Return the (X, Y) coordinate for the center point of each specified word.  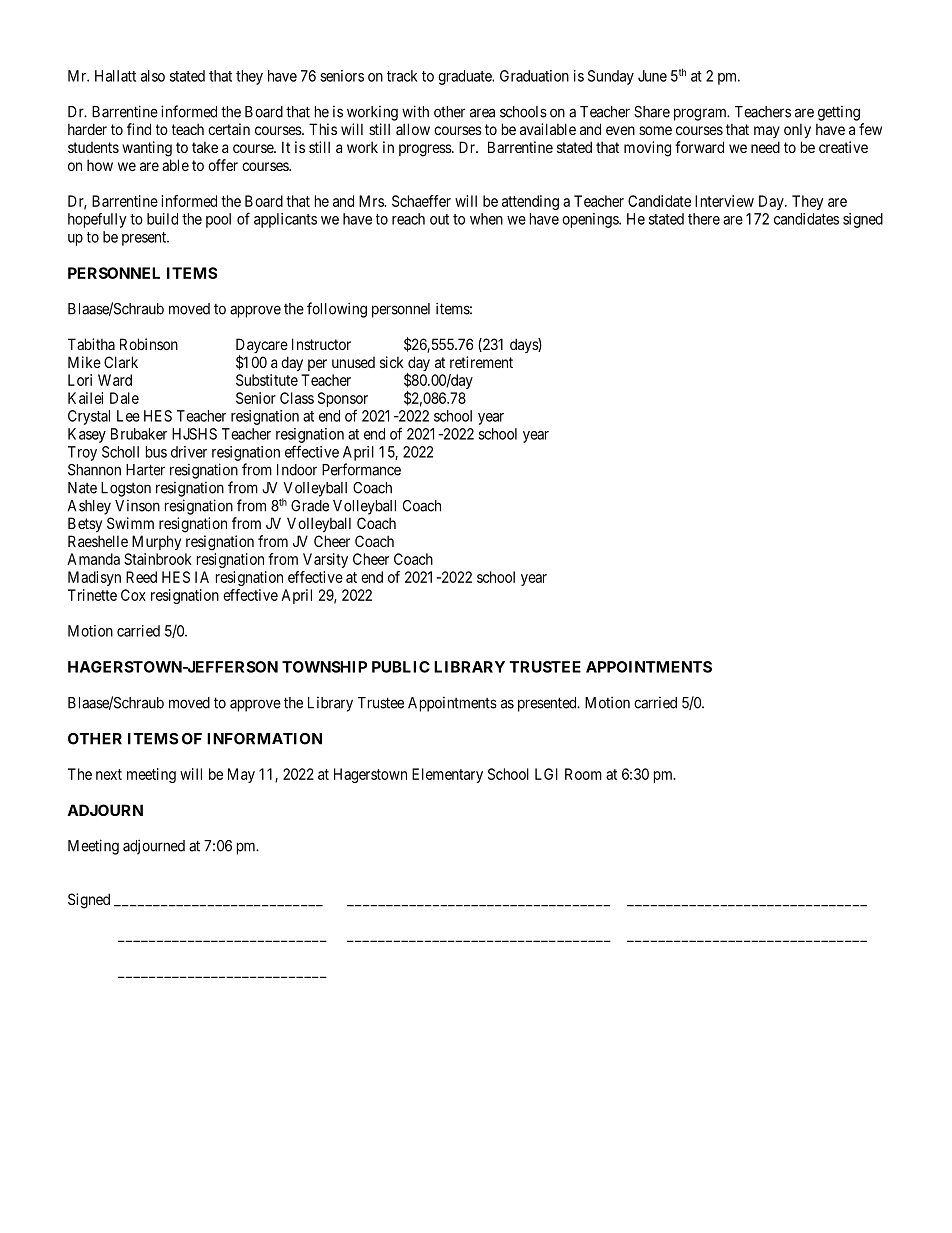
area (482, 113)
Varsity (325, 560)
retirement (481, 362)
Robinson (149, 344)
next (109, 774)
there (704, 219)
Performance (361, 469)
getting (839, 113)
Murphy (156, 542)
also (153, 76)
